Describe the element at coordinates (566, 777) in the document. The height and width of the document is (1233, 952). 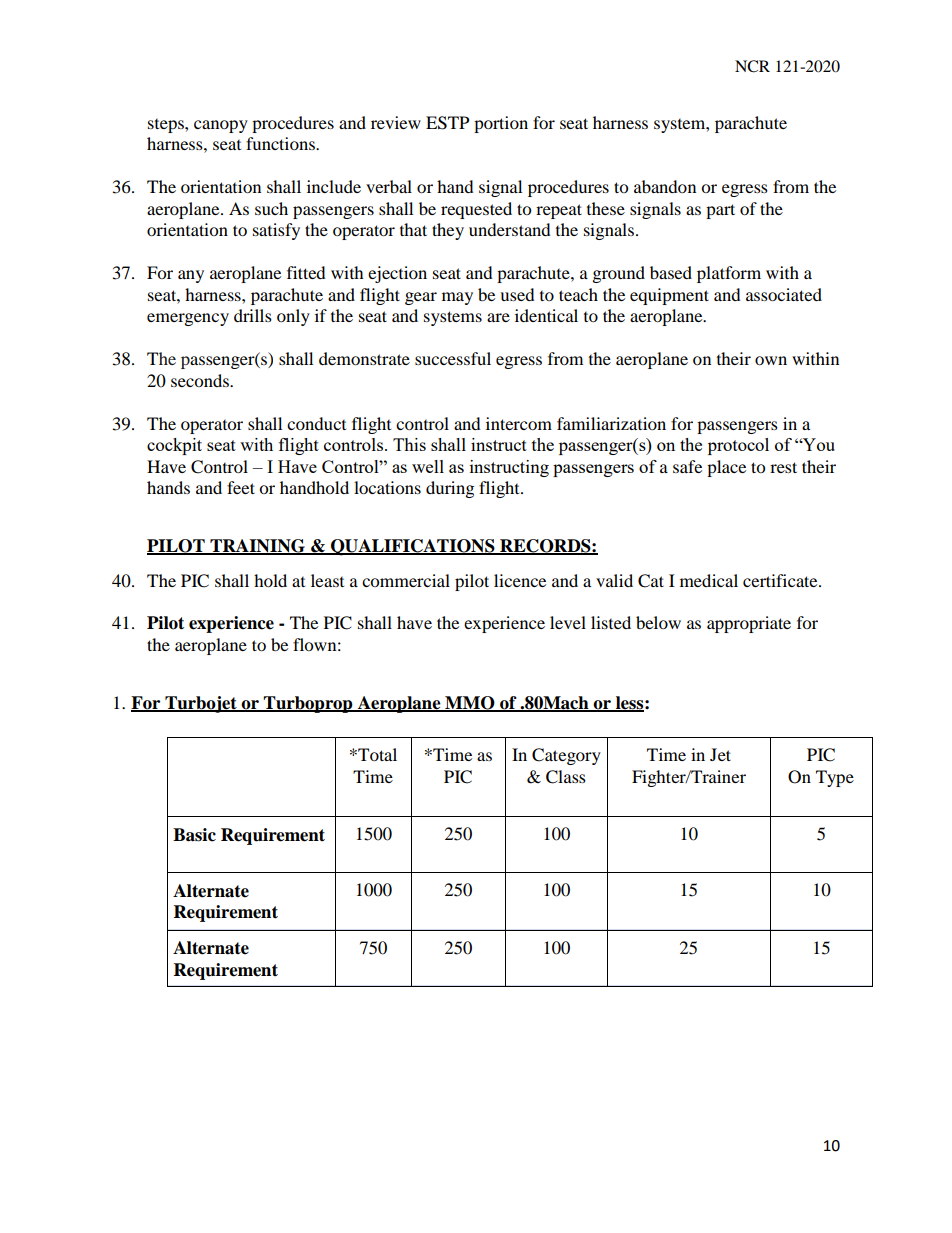
I see `Class` at that location.
